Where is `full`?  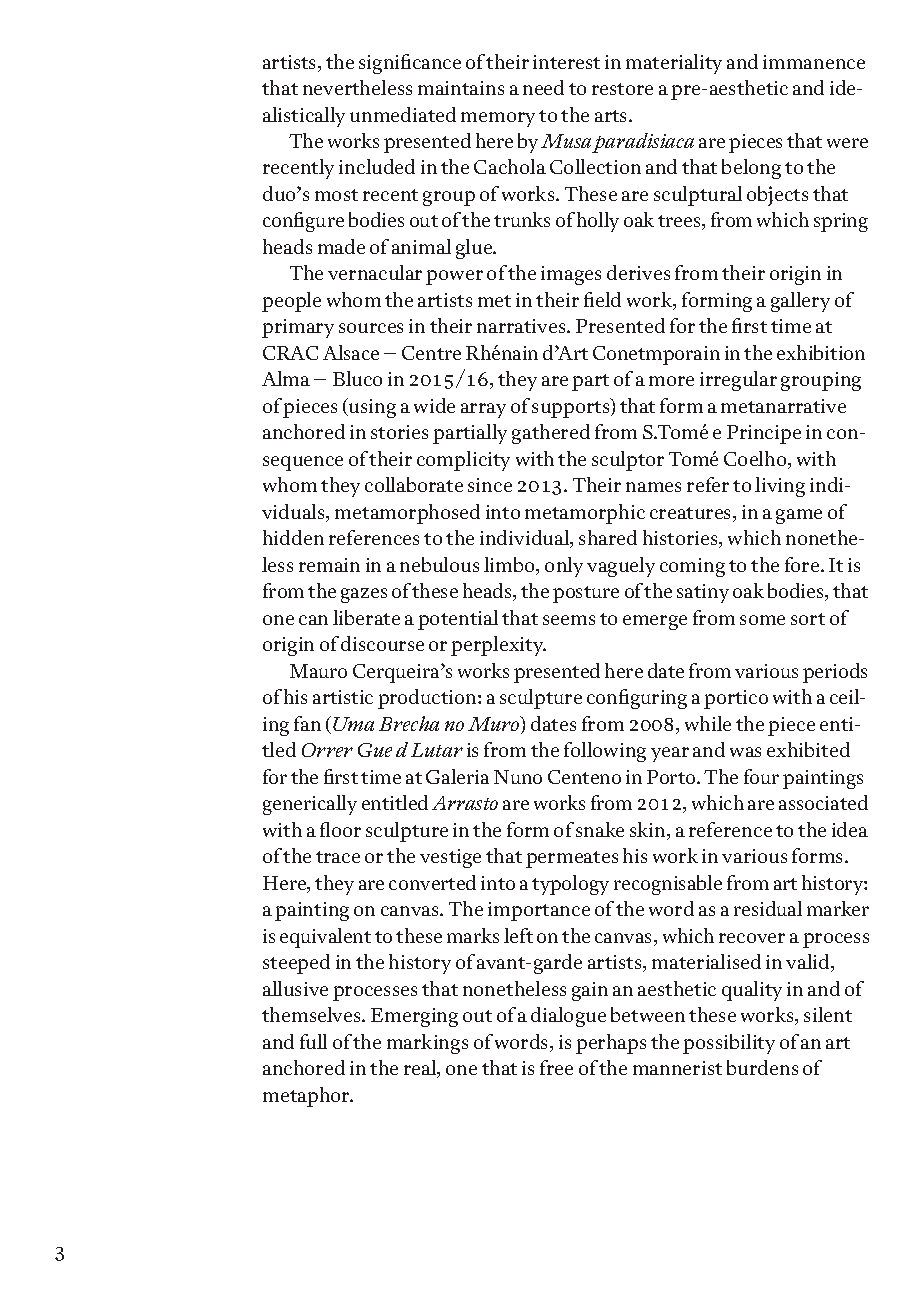
full is located at coordinates (313, 1041).
